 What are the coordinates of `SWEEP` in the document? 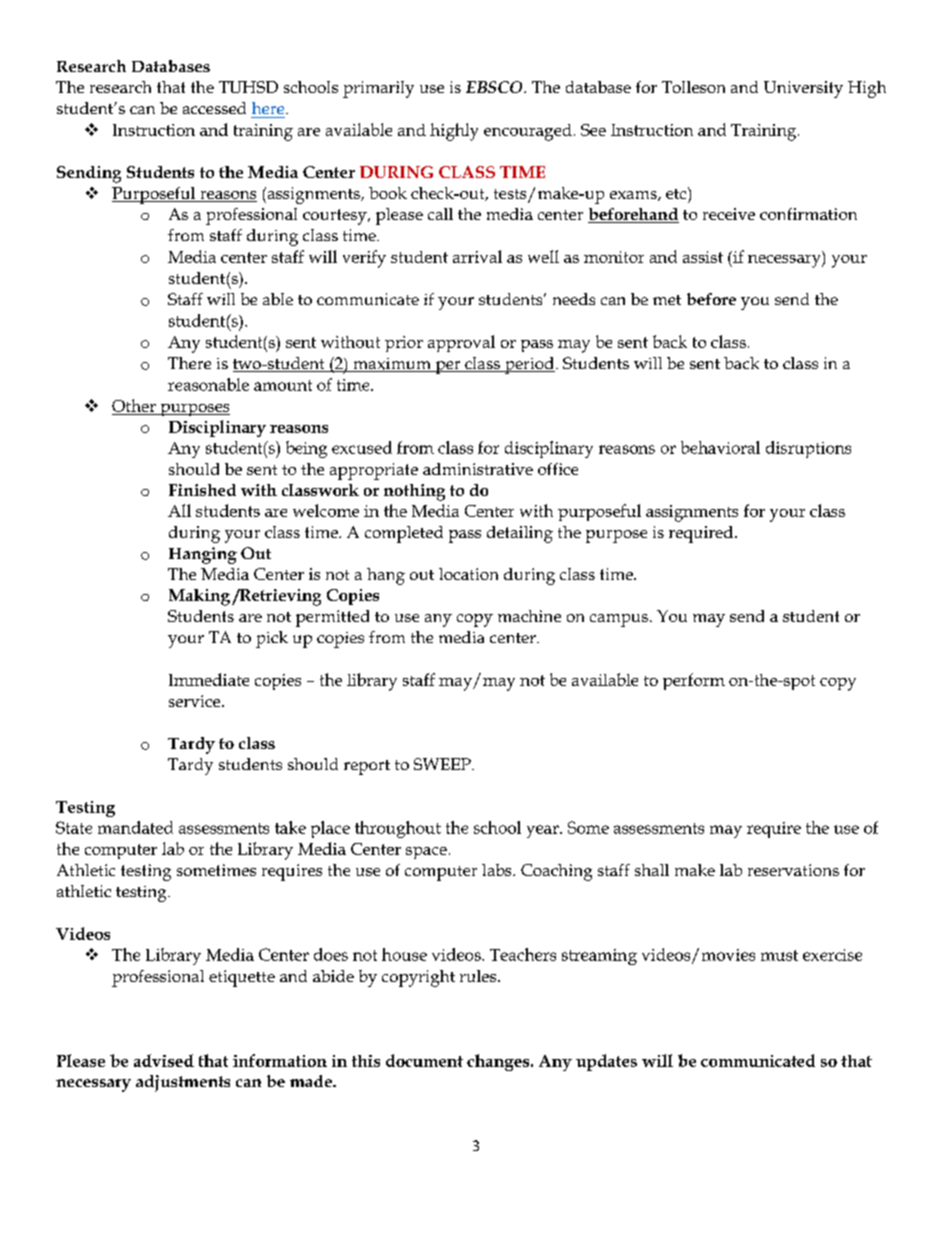 It's located at (443, 764).
